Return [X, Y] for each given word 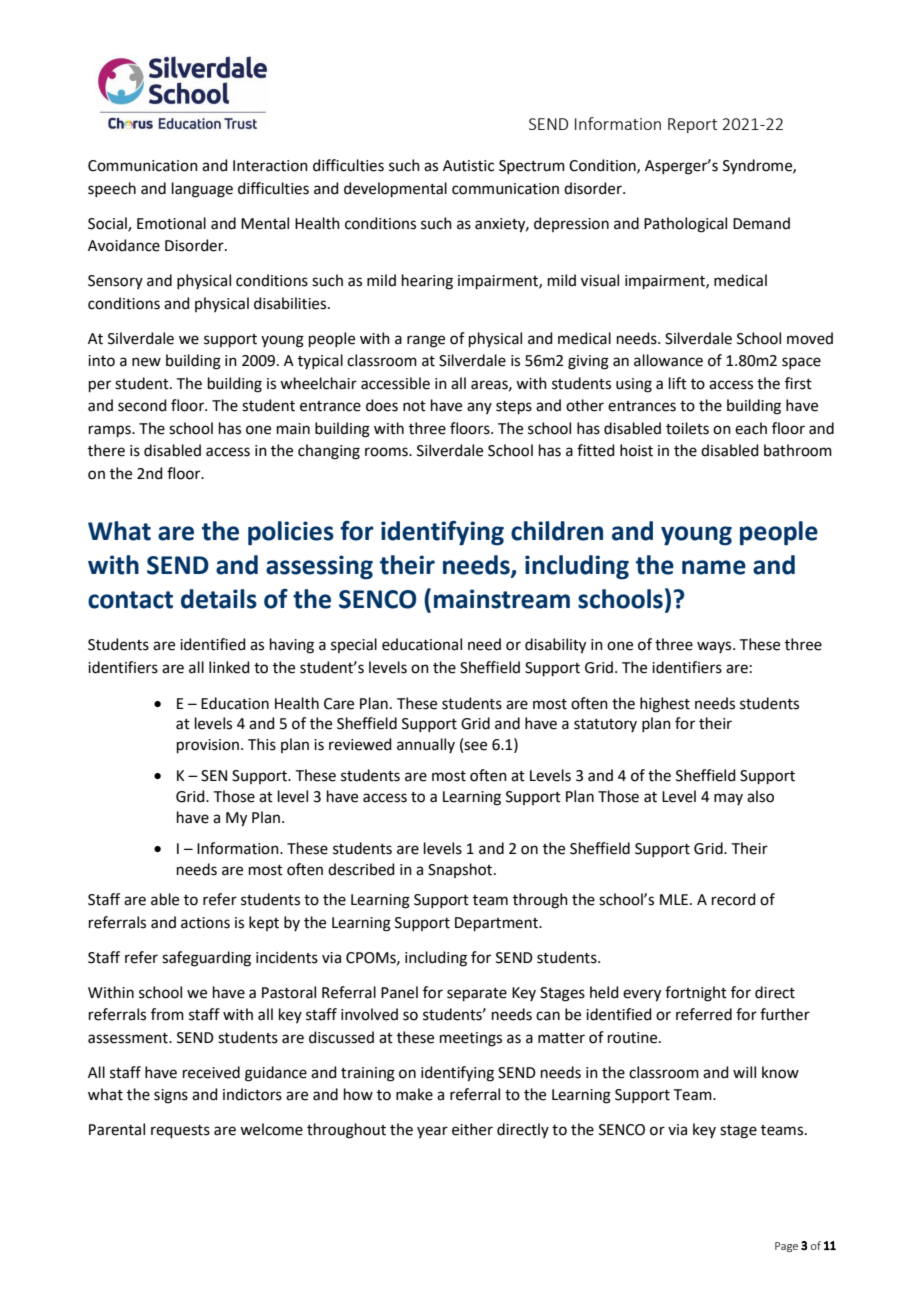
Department [497, 924]
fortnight [696, 994]
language [202, 190]
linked [229, 667]
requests [180, 1131]
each [751, 428]
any [479, 408]
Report [692, 125]
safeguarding [206, 959]
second [142, 405]
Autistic [468, 166]
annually [426, 745]
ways [715, 647]
